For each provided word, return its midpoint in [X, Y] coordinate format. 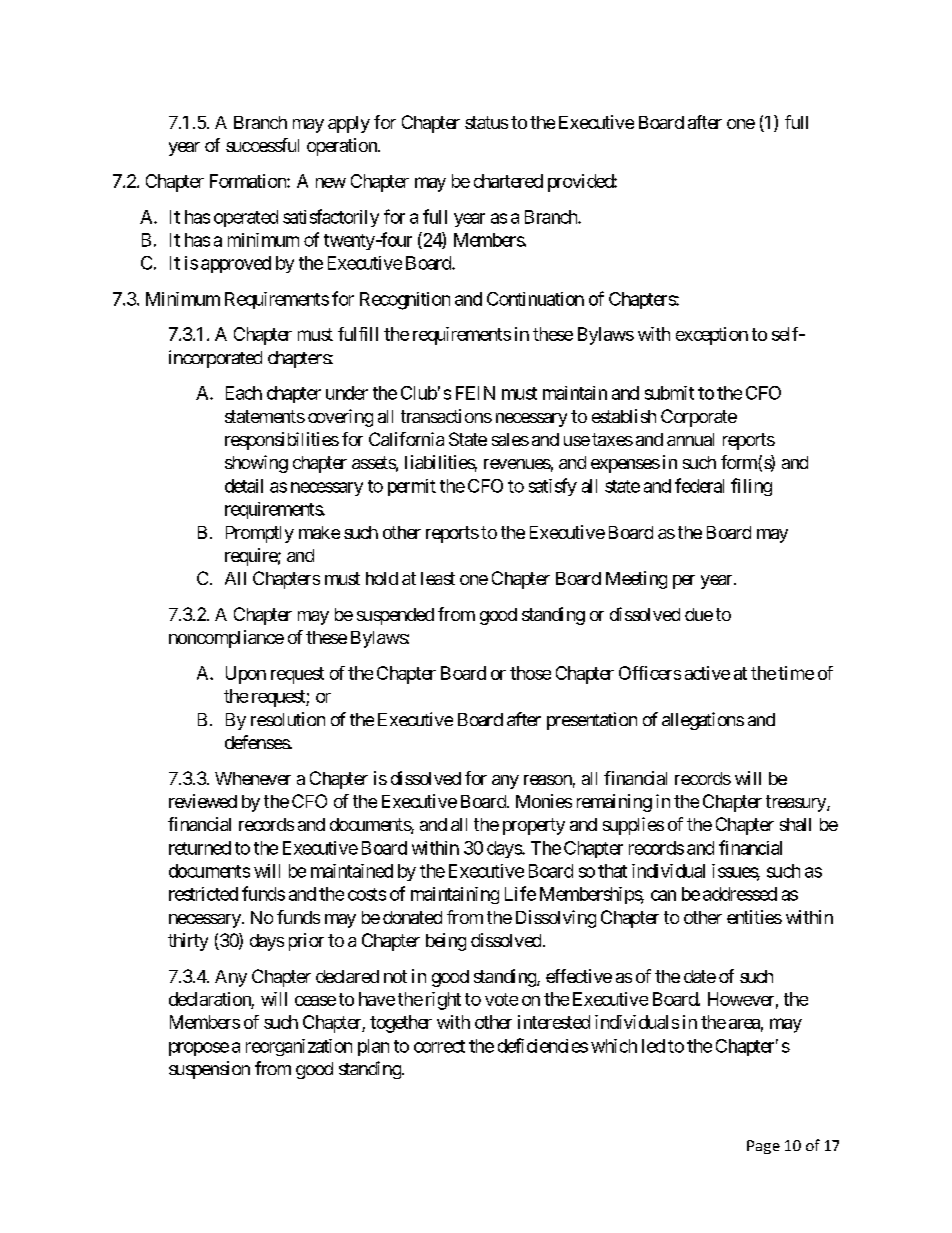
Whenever [253, 778]
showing [256, 464]
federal [699, 485]
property [534, 826]
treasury [797, 803]
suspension [209, 1070]
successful [262, 145]
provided [581, 183]
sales [510, 439]
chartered [508, 181]
